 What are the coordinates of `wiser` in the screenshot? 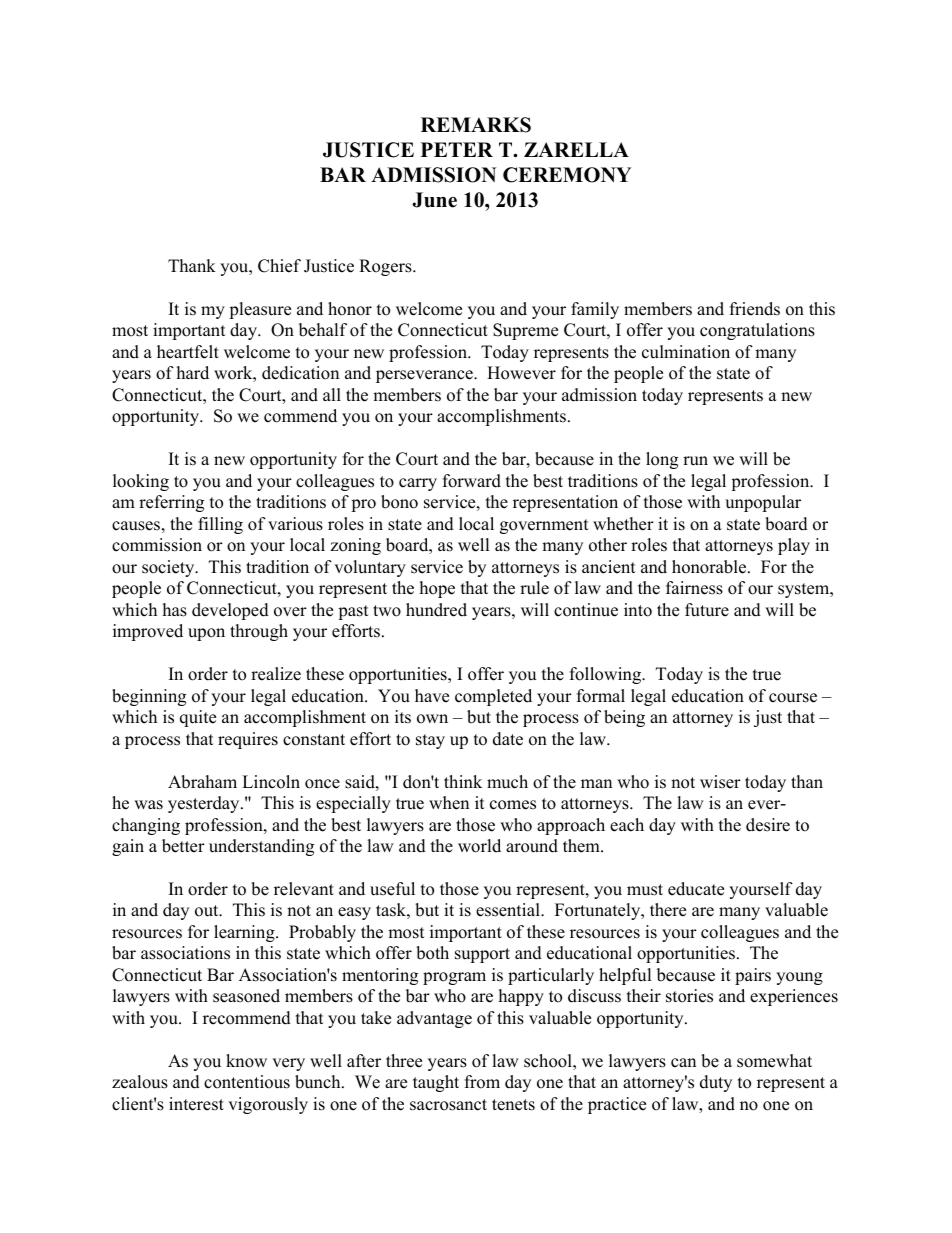 It's located at (720, 782).
